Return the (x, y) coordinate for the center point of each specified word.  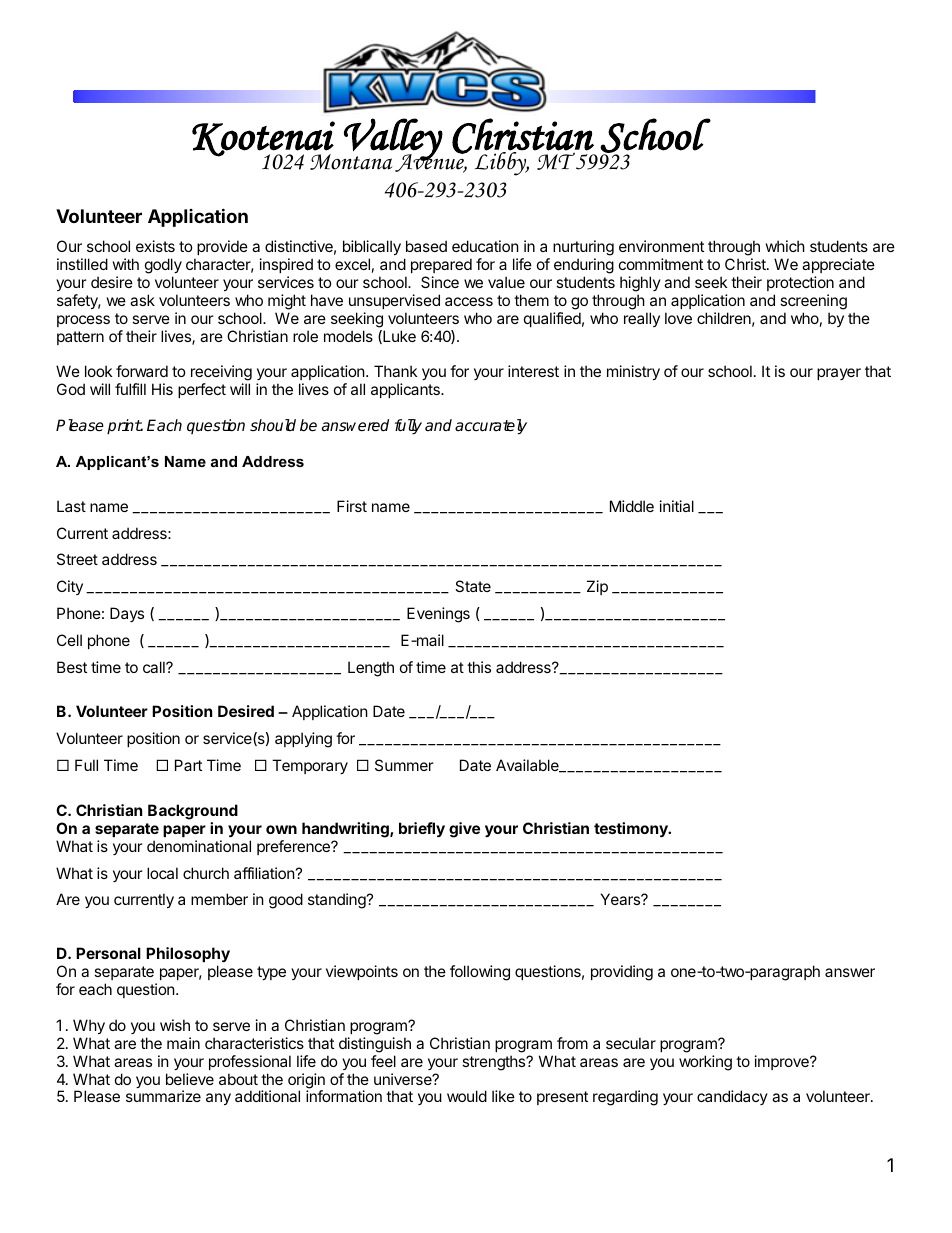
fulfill (130, 389)
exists (155, 246)
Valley (392, 140)
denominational (199, 846)
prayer (839, 374)
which (785, 246)
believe (190, 1079)
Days (127, 614)
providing (622, 973)
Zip (597, 587)
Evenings (438, 615)
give (464, 830)
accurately (491, 427)
